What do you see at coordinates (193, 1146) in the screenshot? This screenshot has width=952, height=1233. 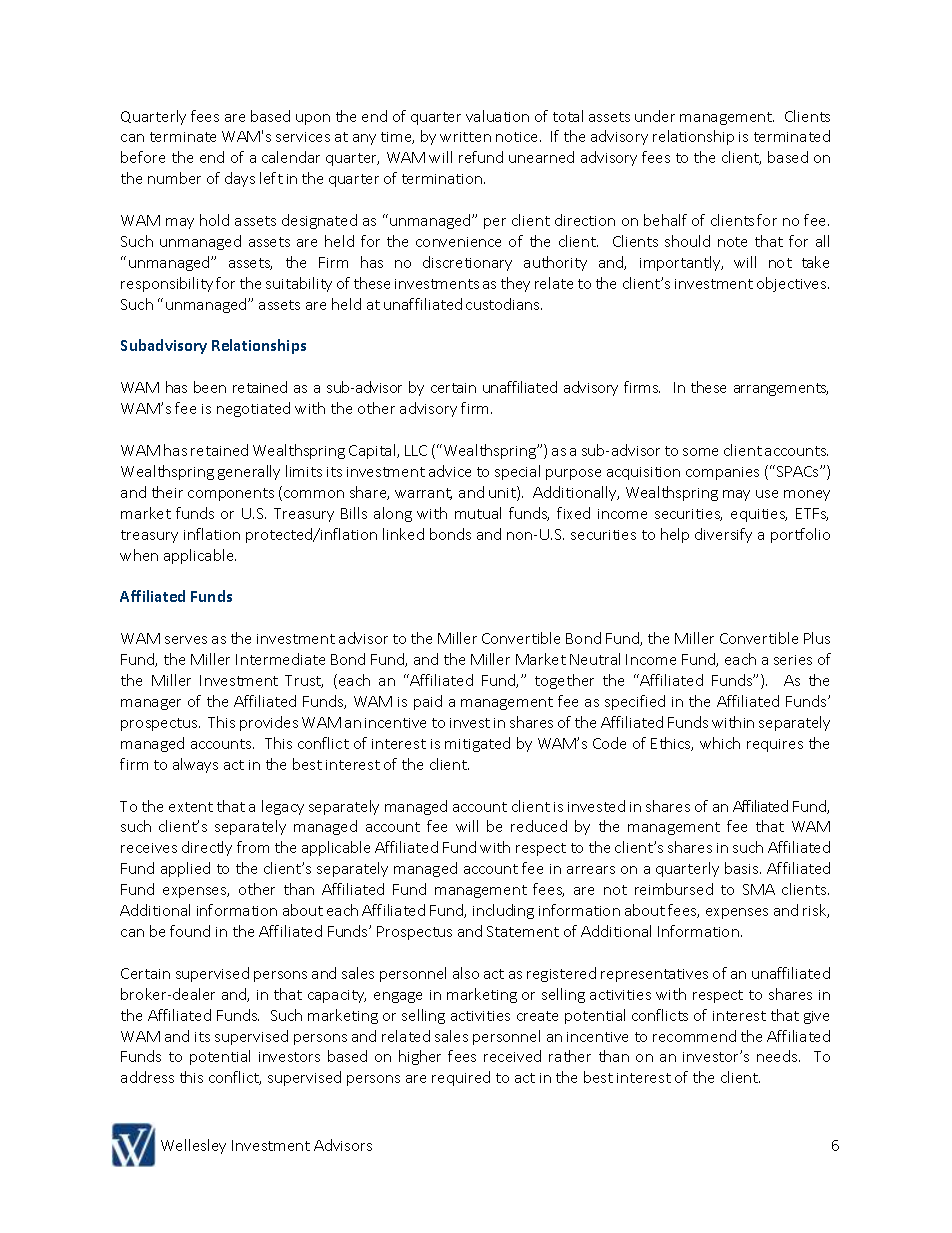 I see `Wellesley` at bounding box center [193, 1146].
